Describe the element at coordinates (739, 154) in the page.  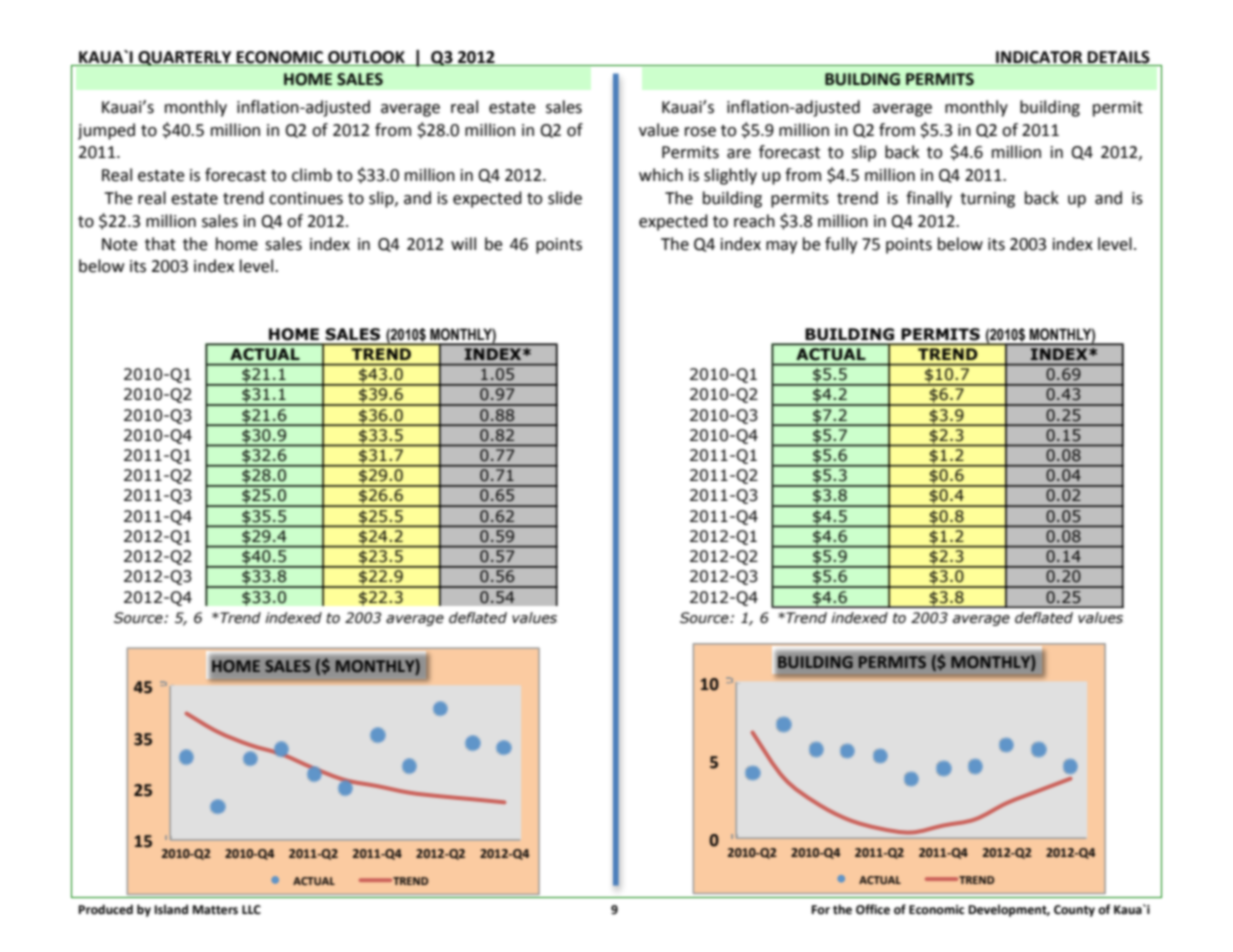
I see `are` at that location.
